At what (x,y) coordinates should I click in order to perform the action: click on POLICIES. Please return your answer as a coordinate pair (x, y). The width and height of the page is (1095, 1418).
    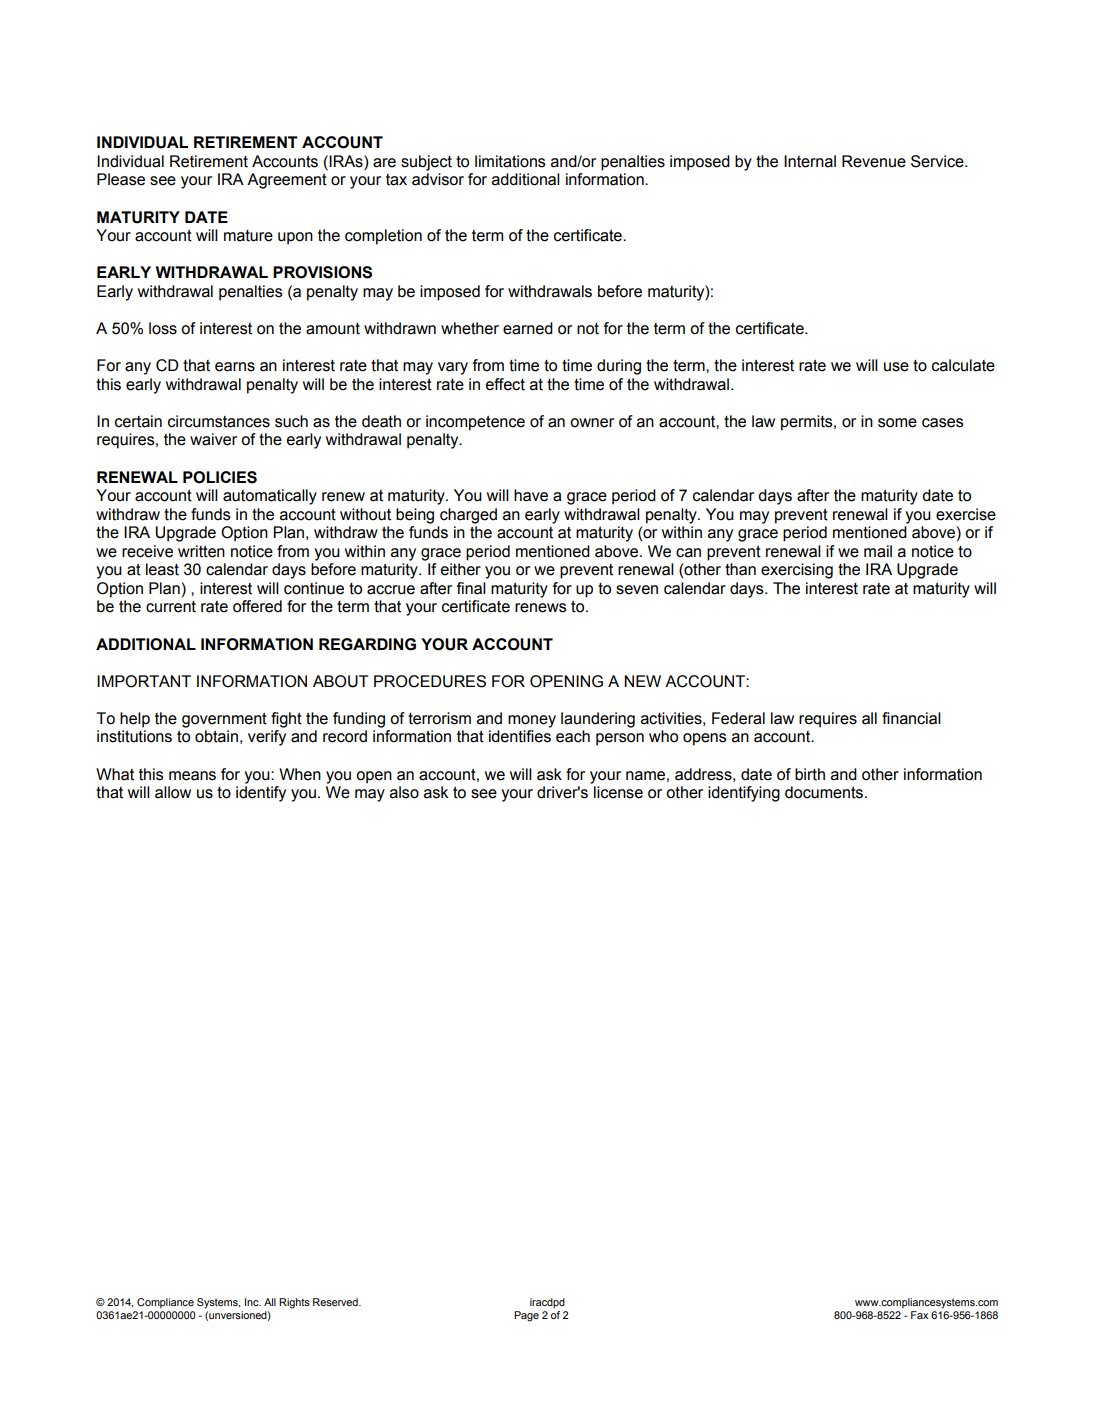
    Looking at the image, I should click on (220, 477).
